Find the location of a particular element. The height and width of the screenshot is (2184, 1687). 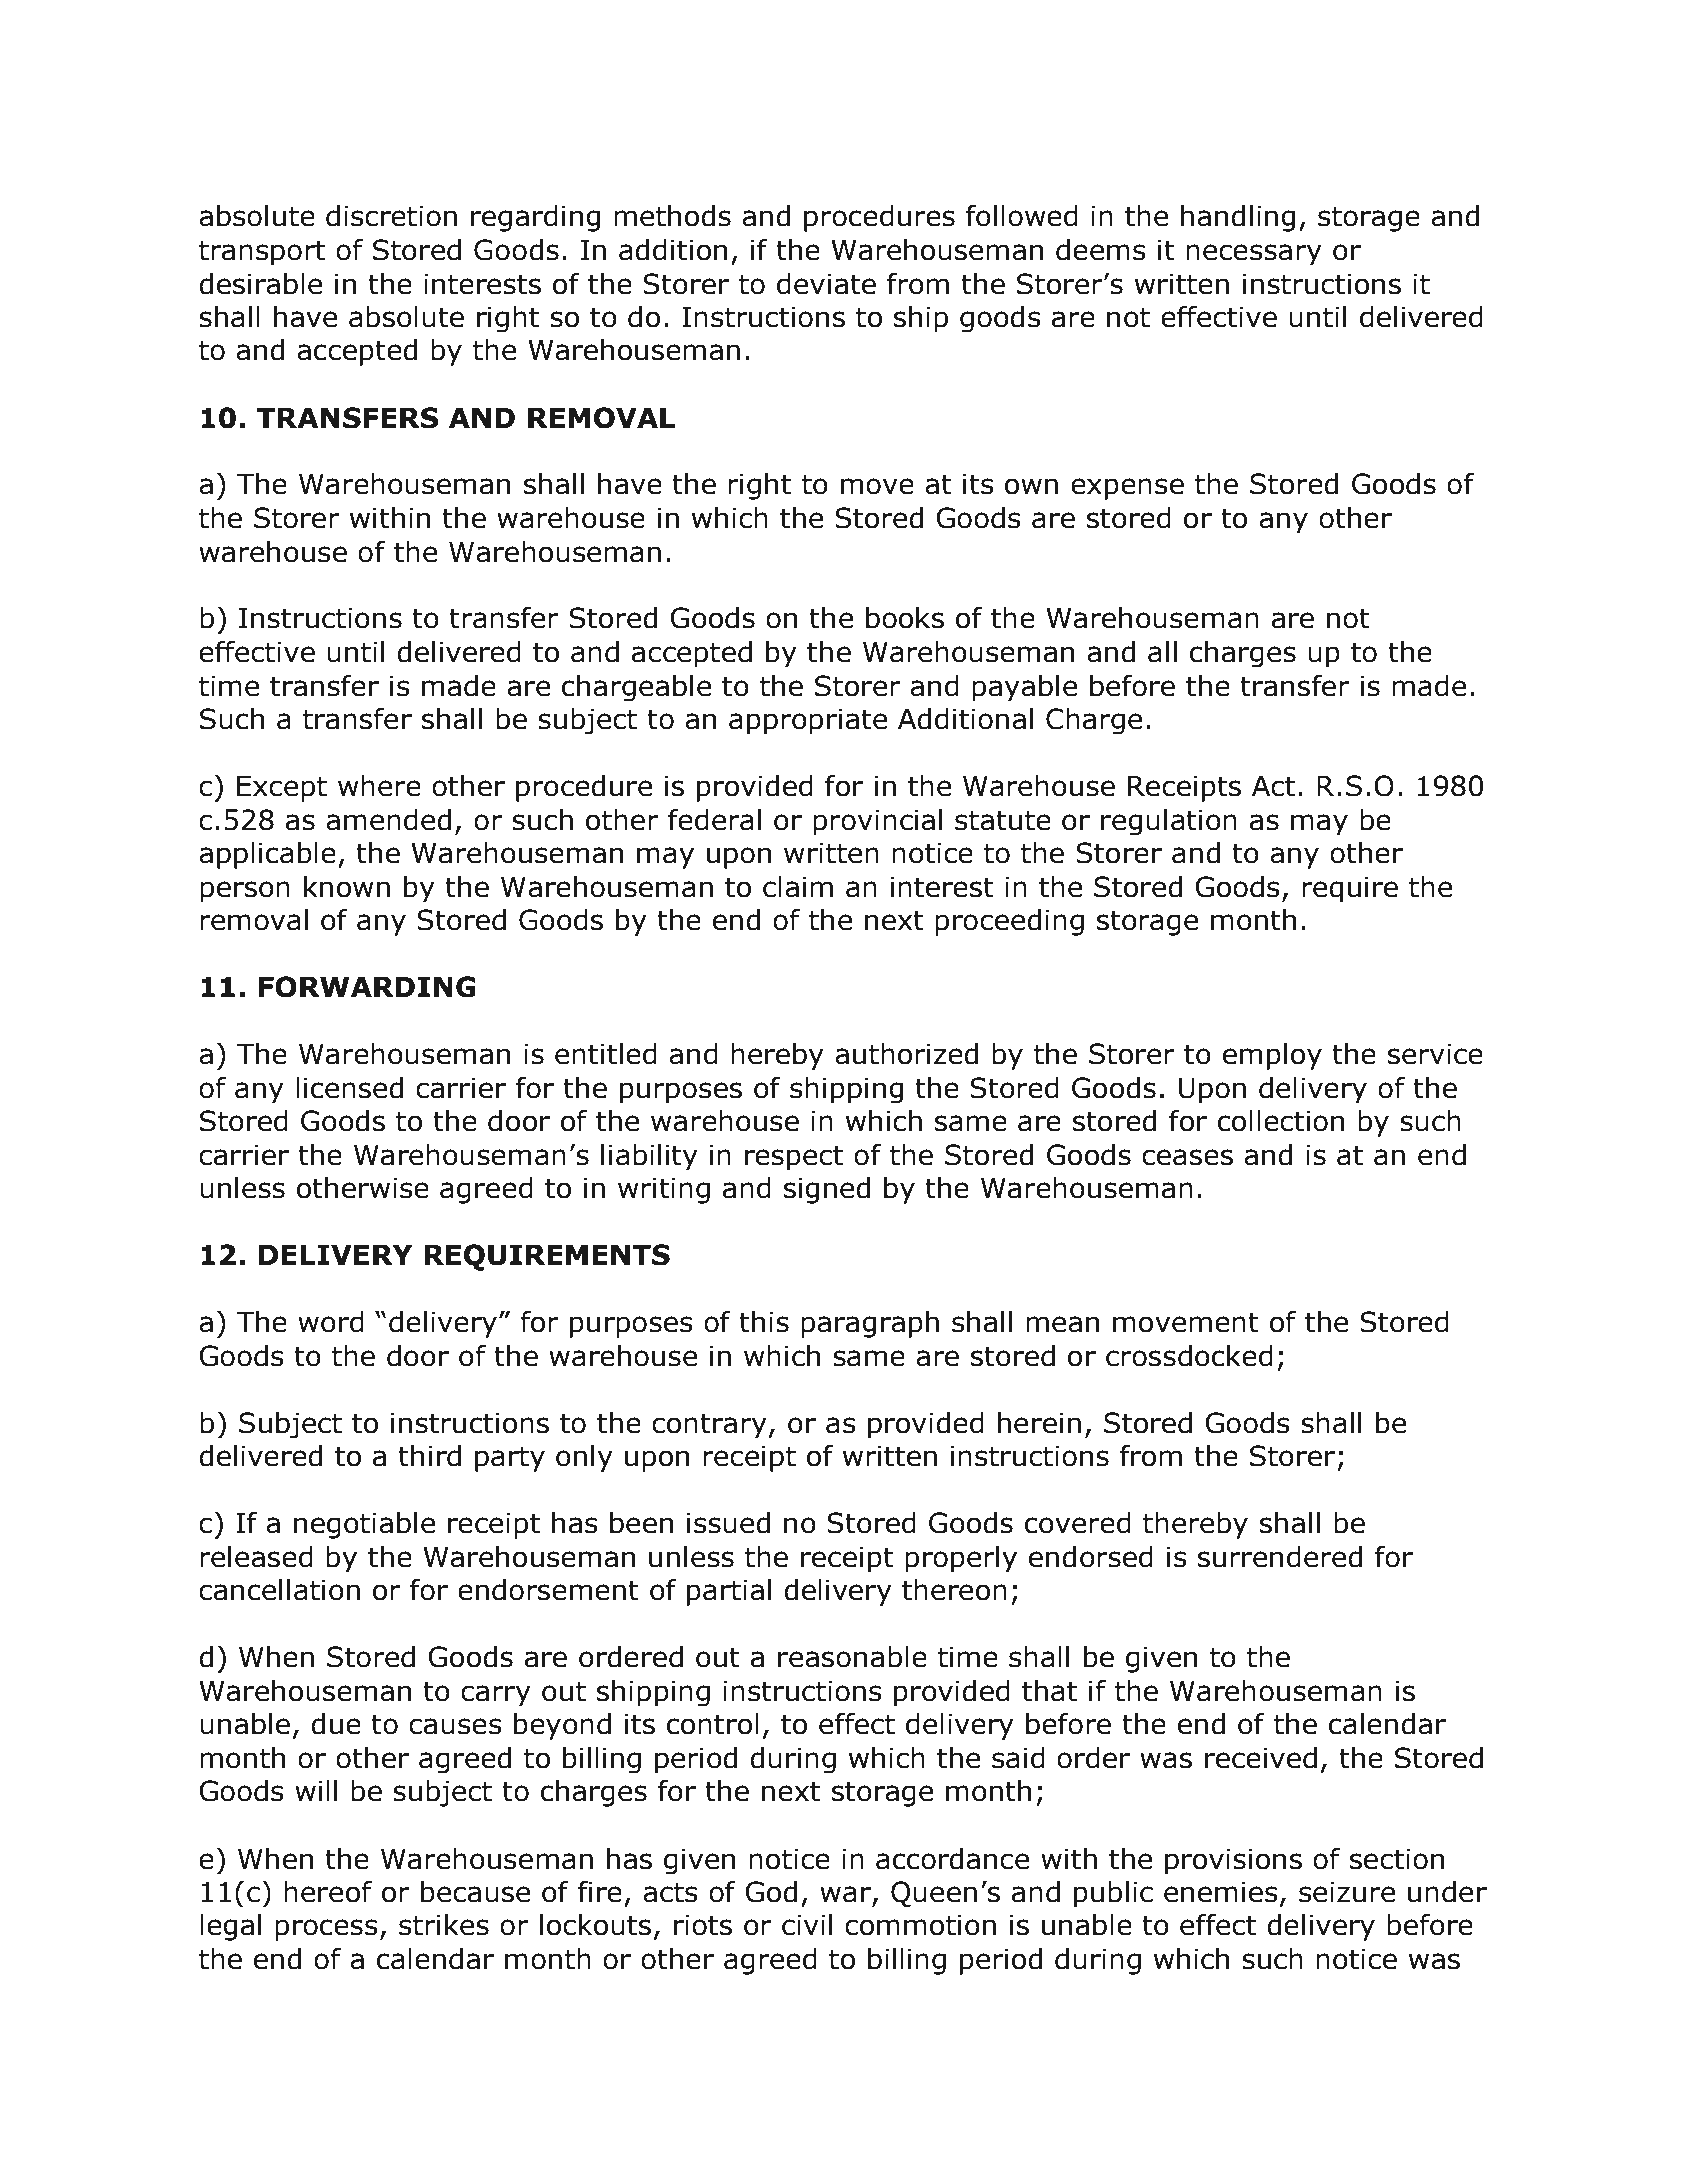

hereof is located at coordinates (328, 1892).
